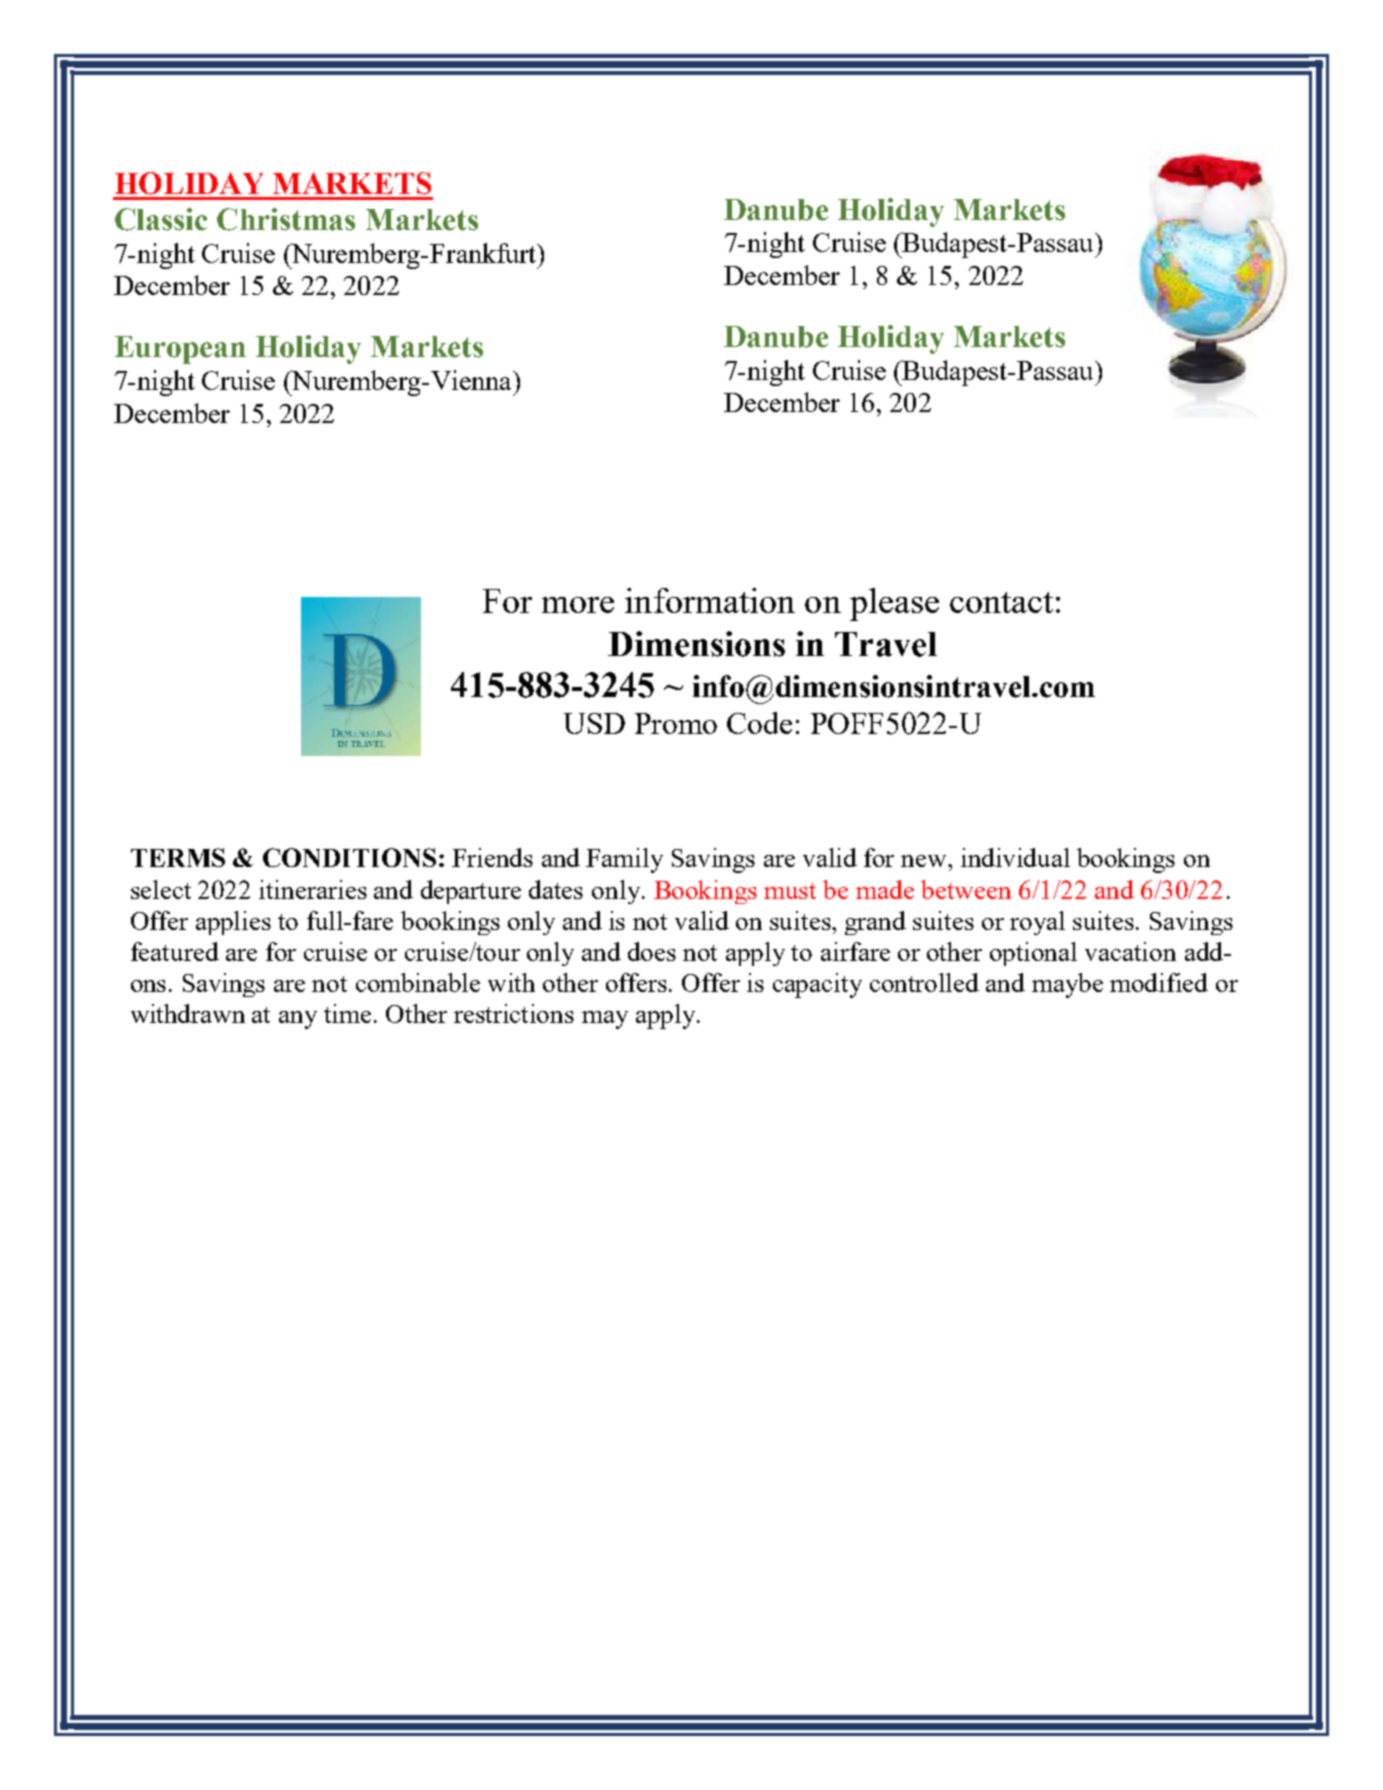  I want to click on maybe, so click(1067, 985).
